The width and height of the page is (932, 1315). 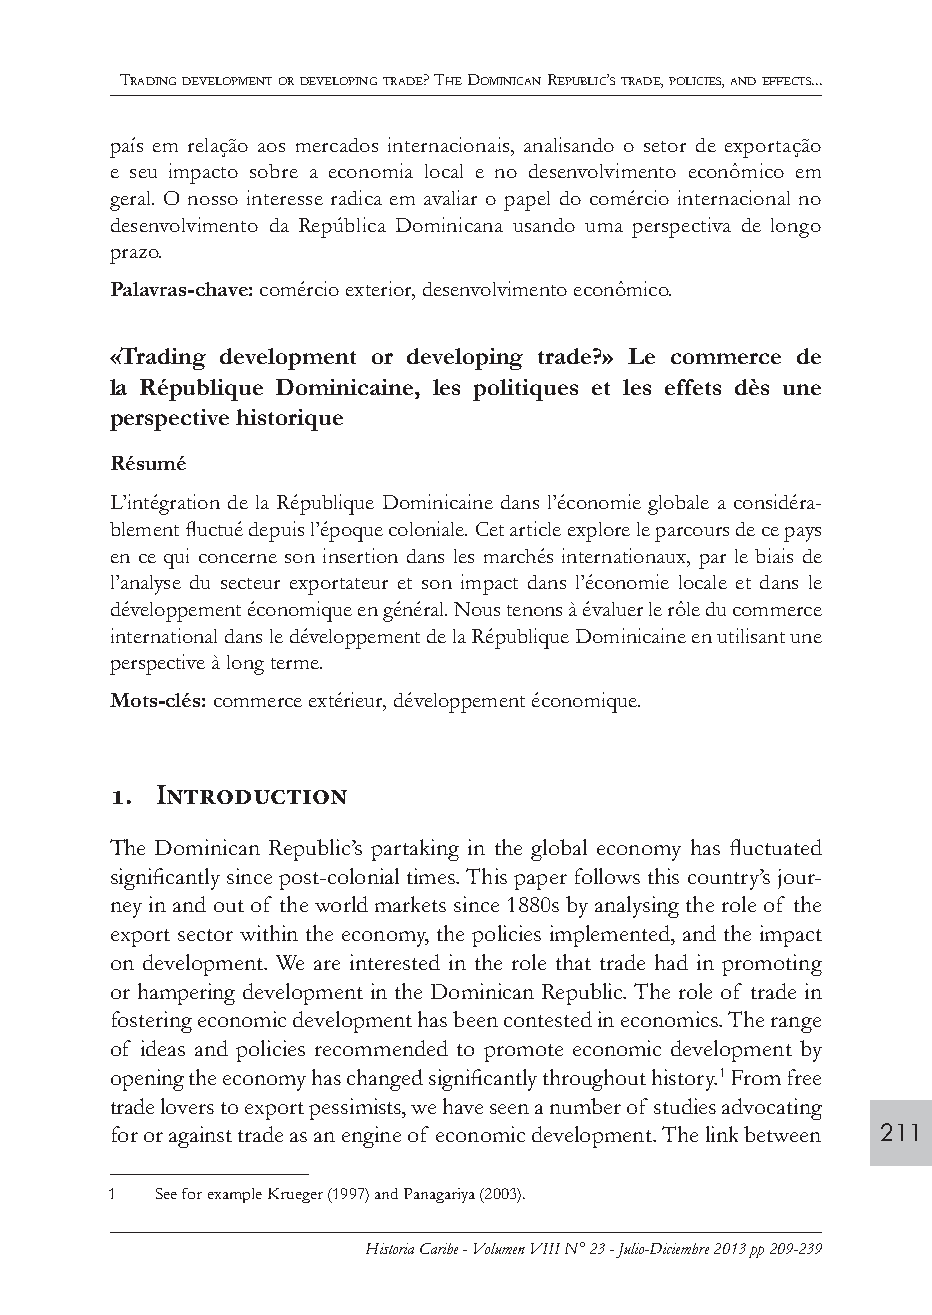 What do you see at coordinates (734, 197) in the page?
I see `internacional` at bounding box center [734, 197].
